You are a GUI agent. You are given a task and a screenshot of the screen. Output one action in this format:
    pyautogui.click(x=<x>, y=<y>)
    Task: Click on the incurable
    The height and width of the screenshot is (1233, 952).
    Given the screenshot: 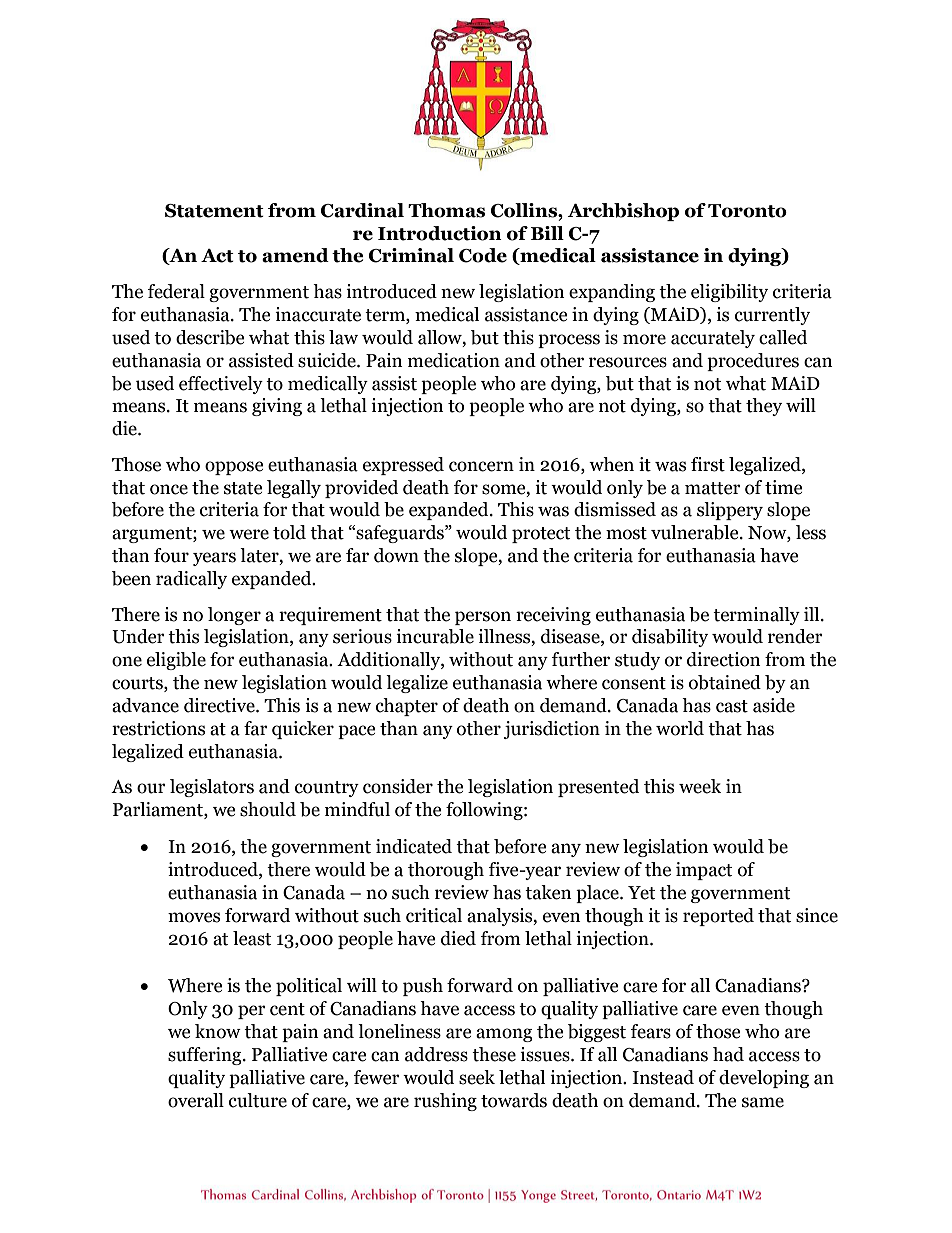 What is the action you would take?
    pyautogui.click(x=435, y=636)
